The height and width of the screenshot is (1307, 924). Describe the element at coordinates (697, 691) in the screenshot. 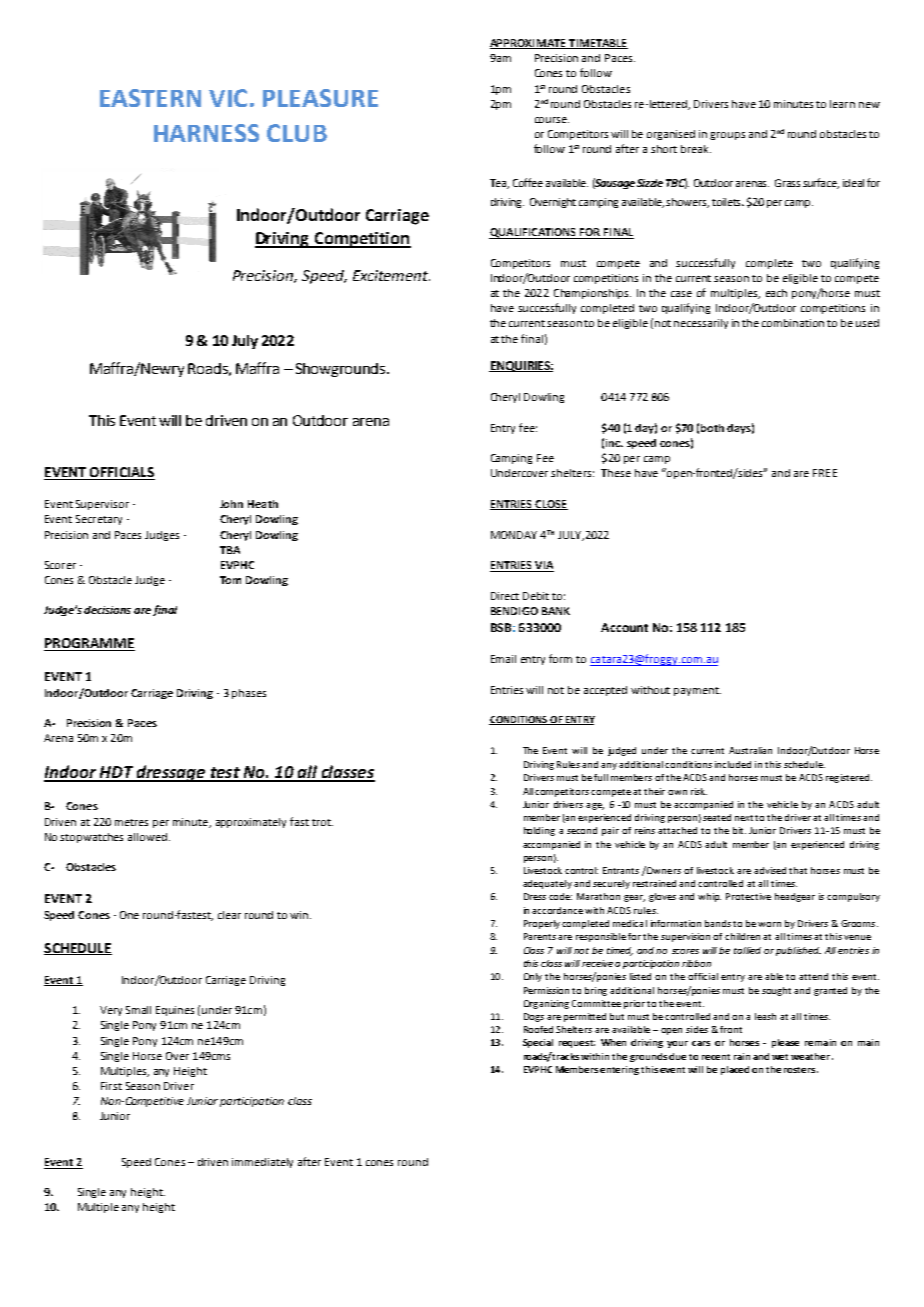

I see `payment` at that location.
